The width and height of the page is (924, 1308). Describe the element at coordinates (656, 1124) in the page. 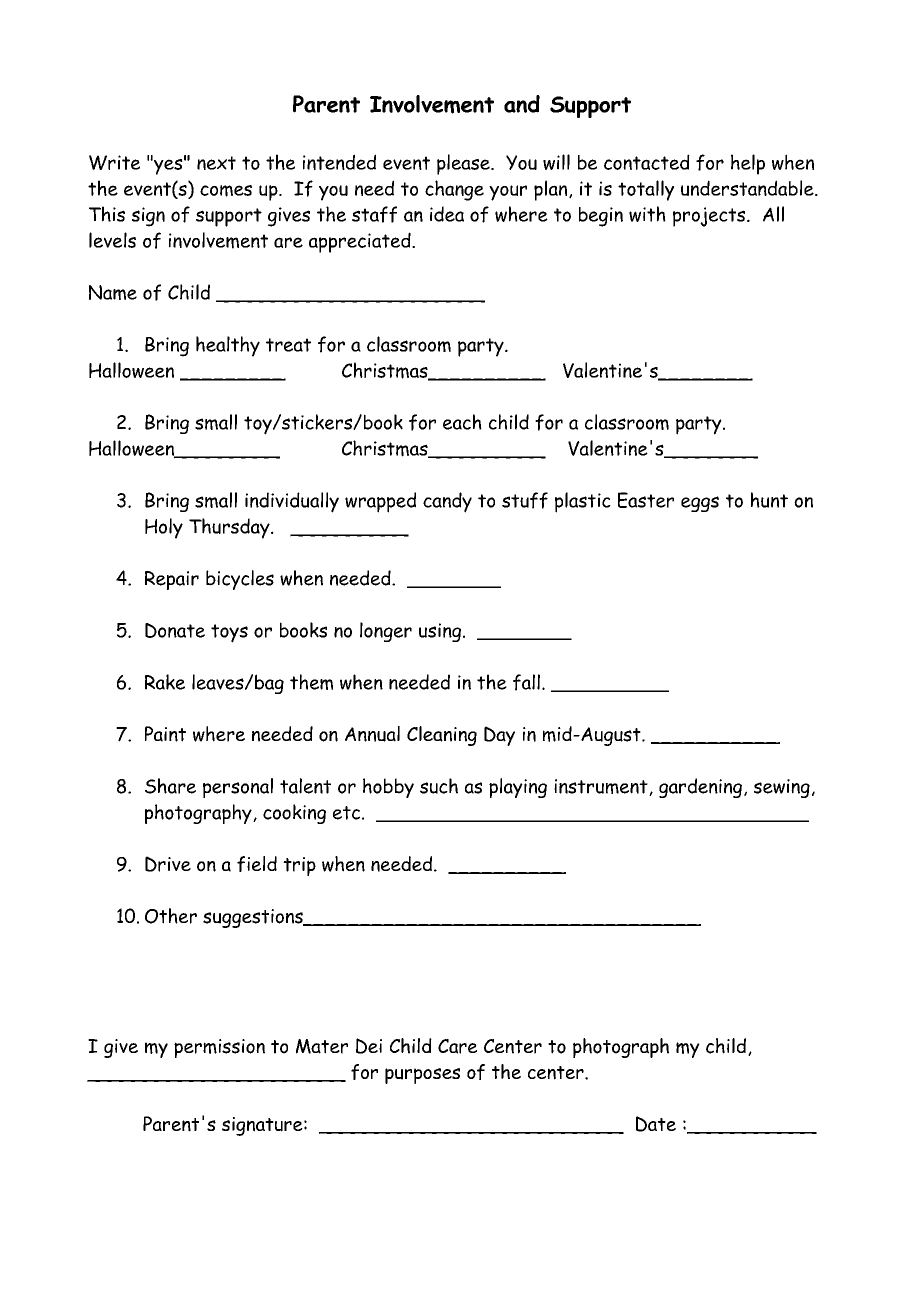

I see `Date` at that location.
